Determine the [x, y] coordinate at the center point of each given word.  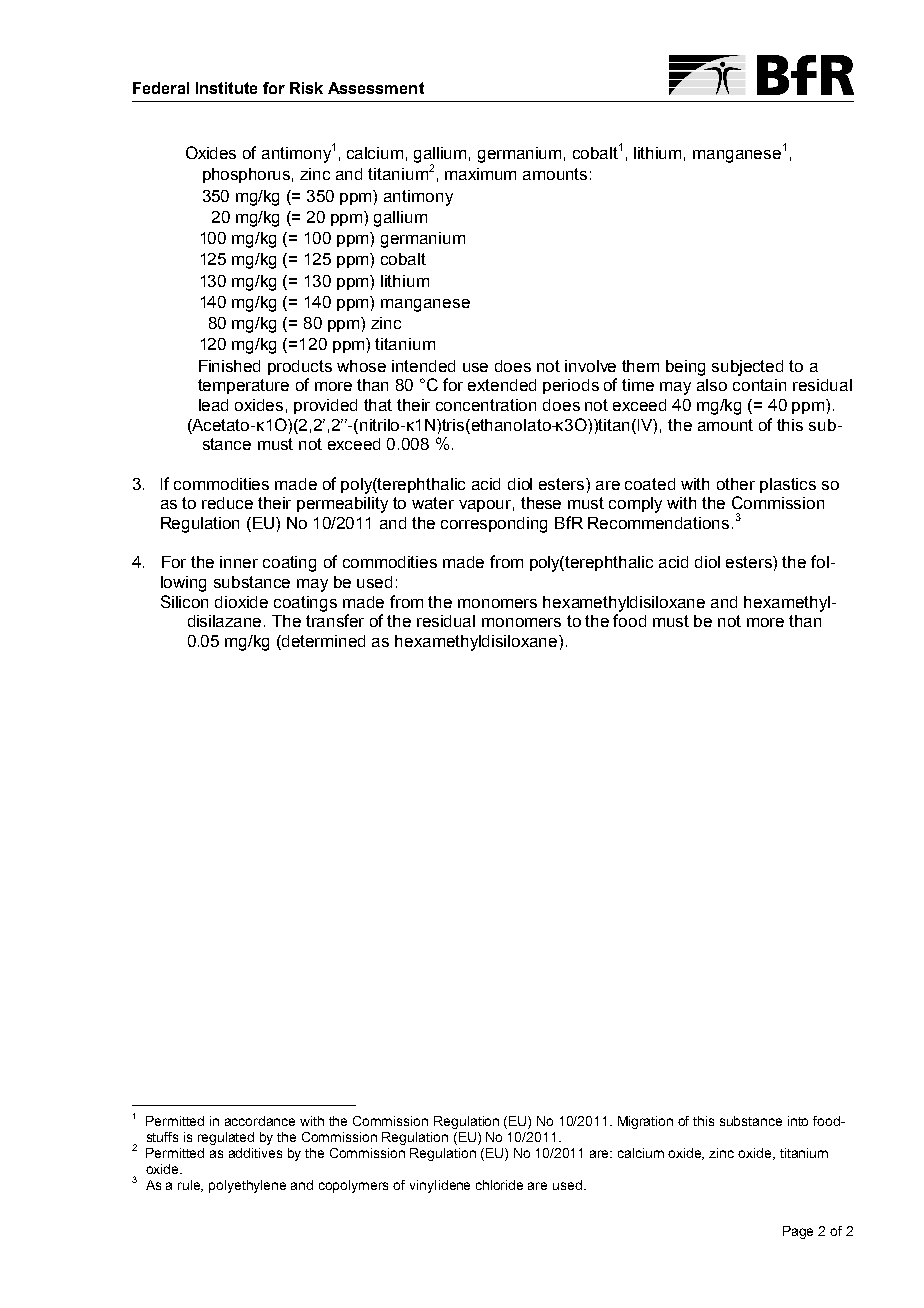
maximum [480, 174]
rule [190, 1186]
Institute [226, 88]
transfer [335, 620]
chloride [499, 1185]
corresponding [494, 525]
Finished [229, 366]
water [433, 503]
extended [502, 385]
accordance [260, 1121]
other [736, 484]
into [798, 1121]
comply [635, 505]
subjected [747, 368]
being [685, 368]
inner [239, 562]
